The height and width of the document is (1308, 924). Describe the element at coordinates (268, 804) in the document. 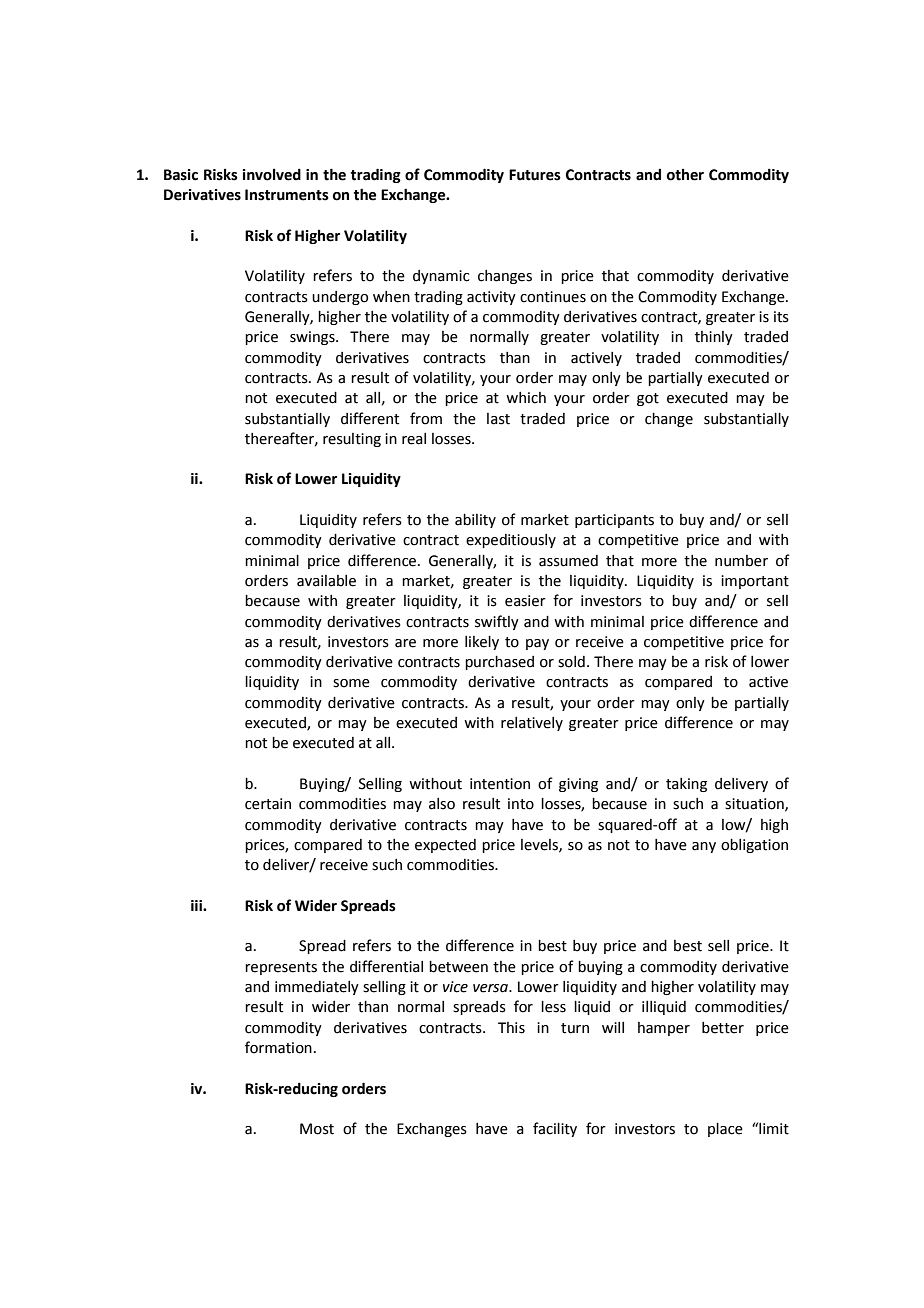

I see `certain` at that location.
